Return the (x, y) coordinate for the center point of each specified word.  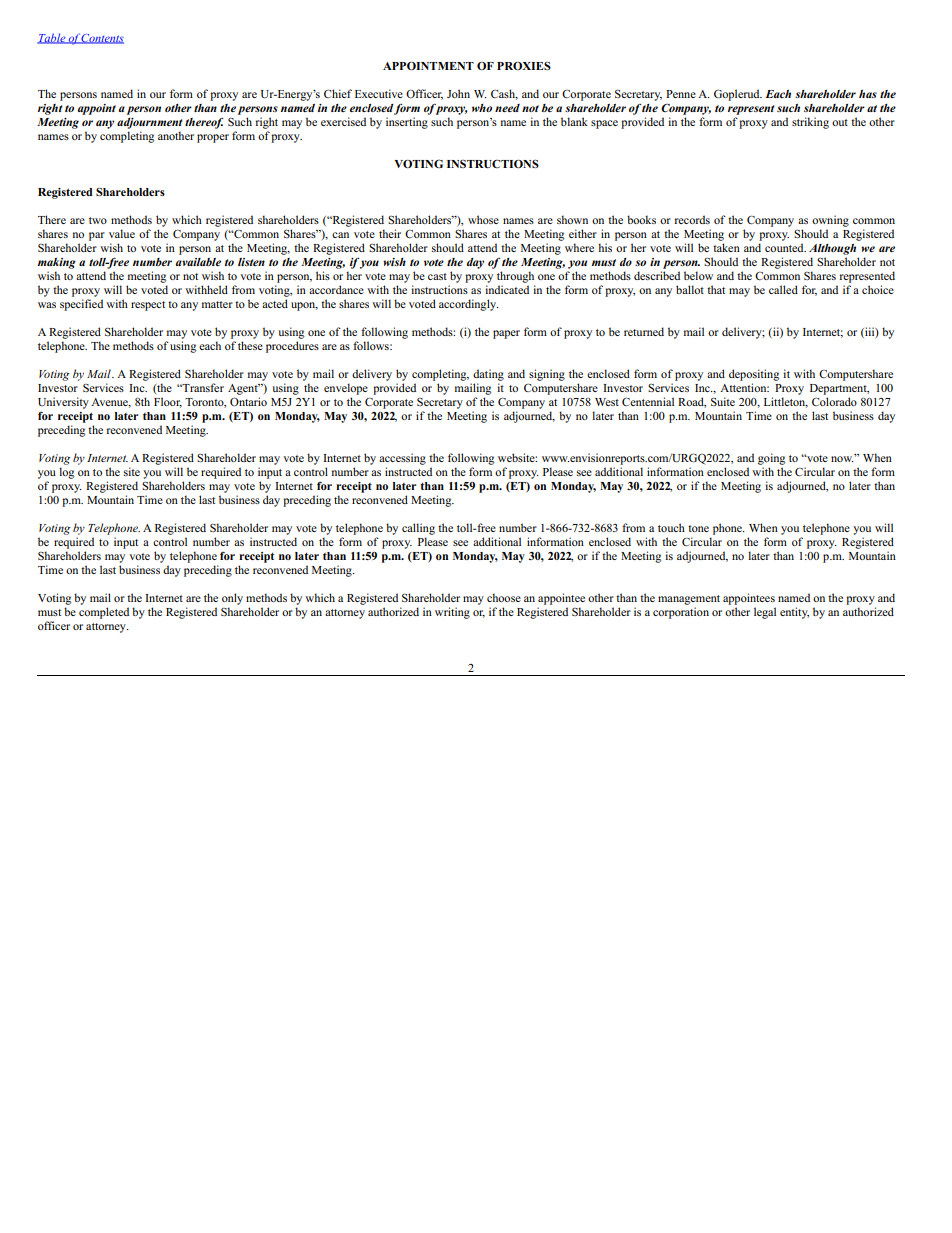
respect (148, 306)
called (783, 289)
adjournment (149, 123)
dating (488, 375)
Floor (168, 402)
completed (104, 613)
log (66, 473)
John (458, 93)
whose (483, 219)
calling (418, 529)
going (771, 459)
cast (437, 276)
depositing (754, 375)
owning (830, 221)
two (98, 220)
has (868, 94)
